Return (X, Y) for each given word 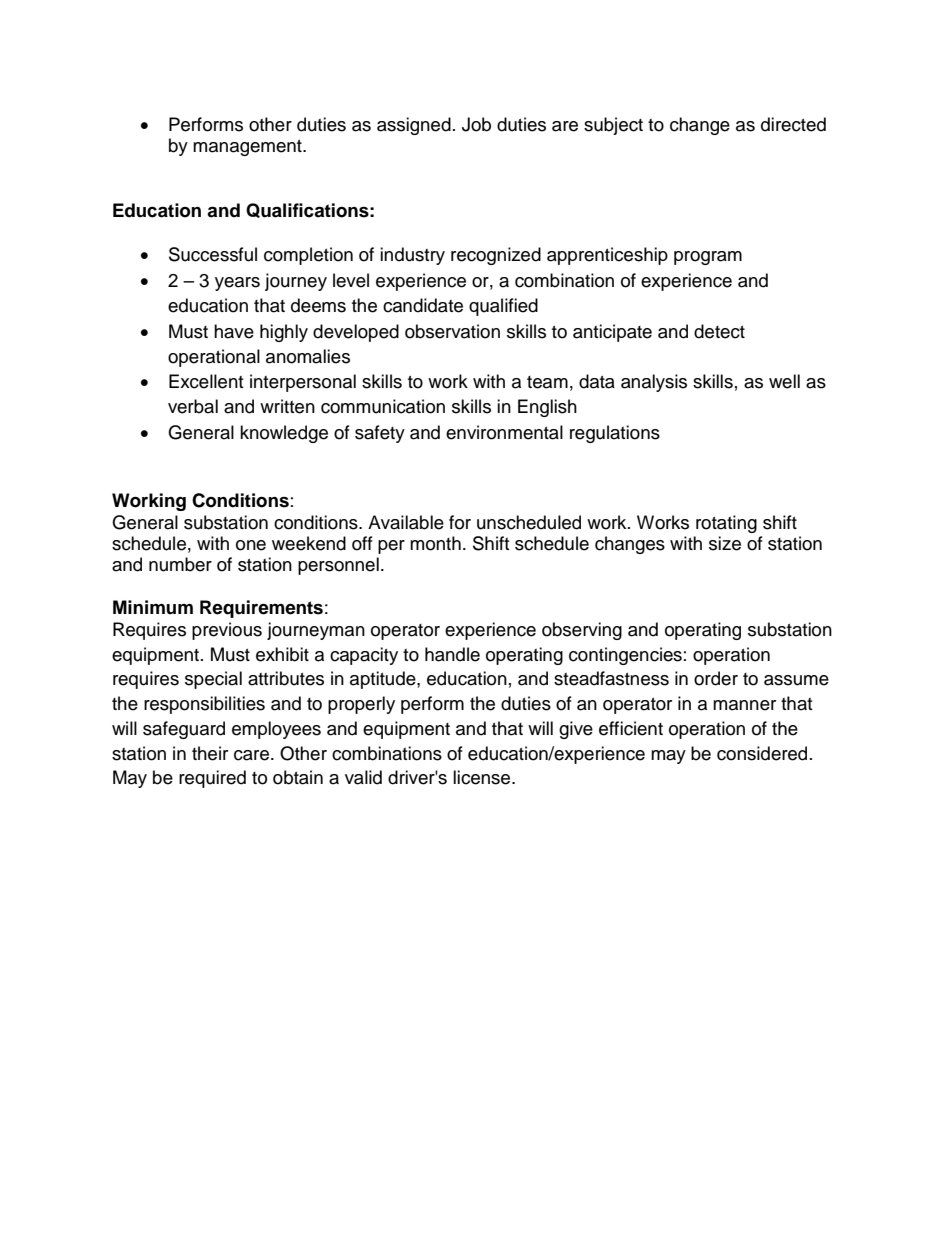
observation (452, 331)
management (248, 148)
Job (476, 124)
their (210, 753)
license (483, 777)
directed (793, 124)
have (234, 331)
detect (719, 331)
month (435, 543)
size (725, 543)
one (251, 545)
